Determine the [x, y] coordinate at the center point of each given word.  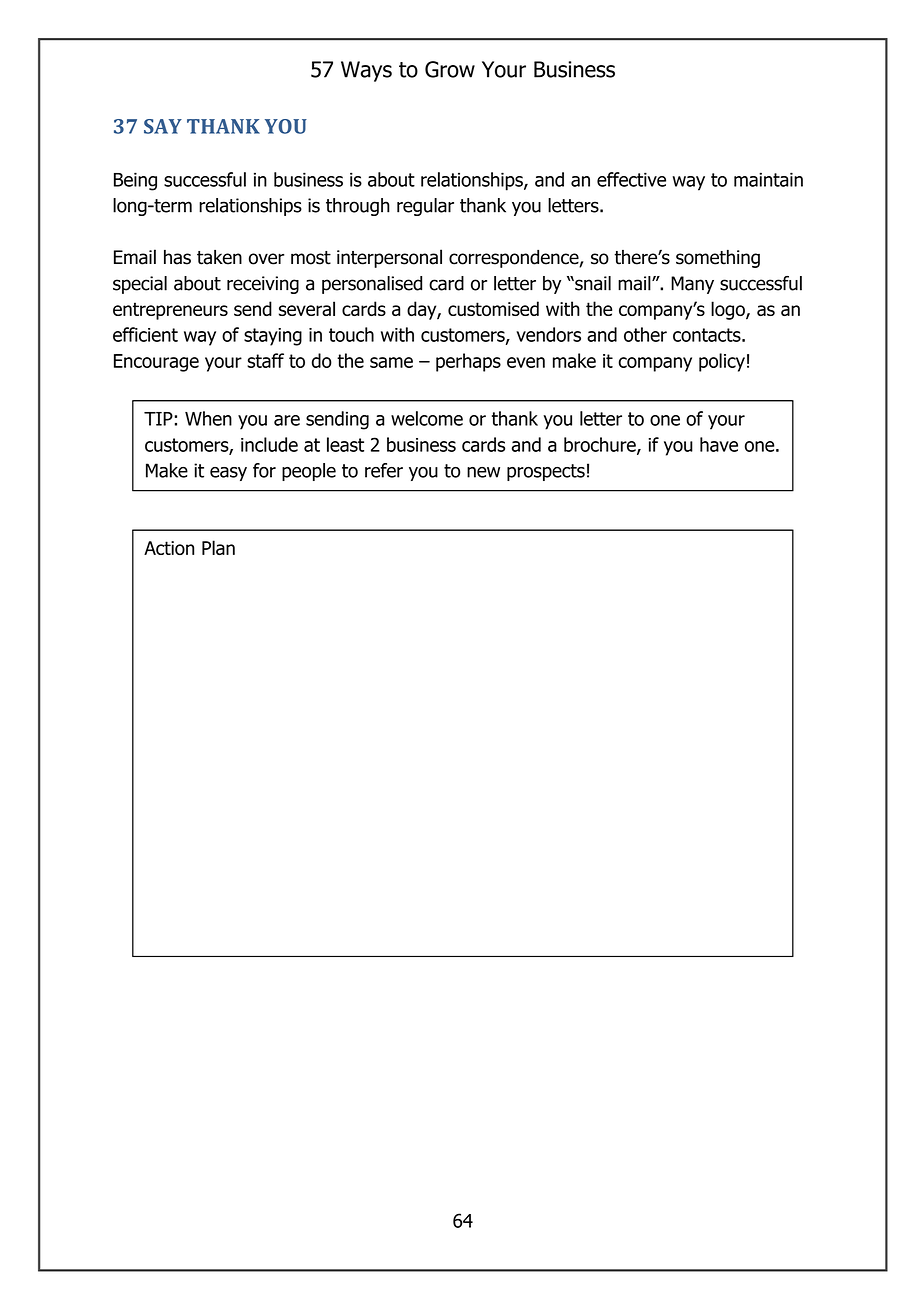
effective [631, 179]
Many [692, 285]
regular [425, 207]
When [208, 418]
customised [493, 308]
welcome [427, 418]
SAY [163, 126]
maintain [768, 179]
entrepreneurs [170, 311]
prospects [546, 472]
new [483, 472]
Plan [218, 547]
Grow [450, 69]
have [719, 444]
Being [135, 181]
